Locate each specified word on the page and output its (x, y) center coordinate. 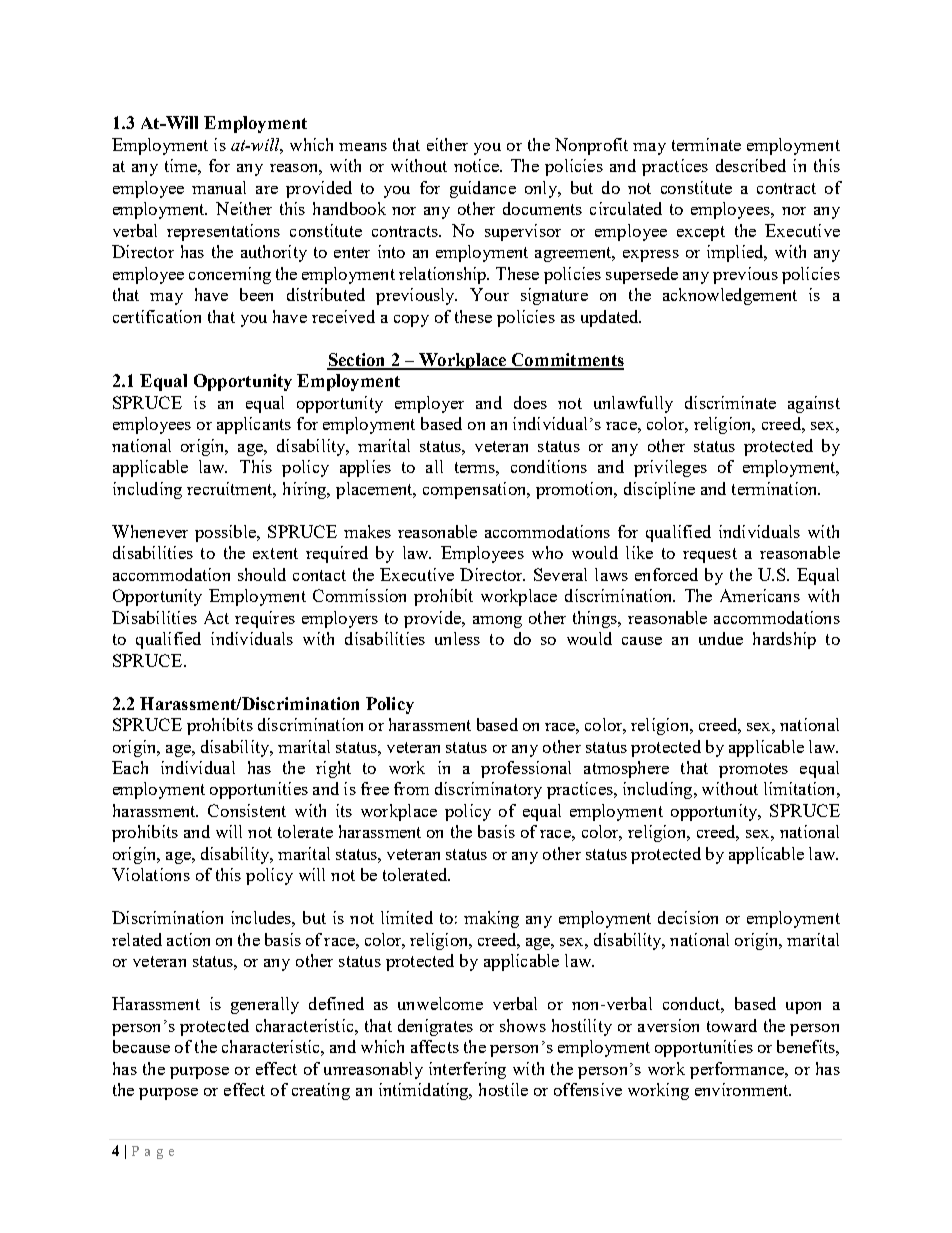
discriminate (730, 402)
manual (219, 187)
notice (477, 165)
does (530, 402)
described (751, 165)
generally (265, 1005)
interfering (467, 1070)
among (497, 622)
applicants (254, 425)
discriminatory (488, 790)
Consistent (247, 810)
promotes (753, 770)
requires (265, 619)
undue (721, 638)
